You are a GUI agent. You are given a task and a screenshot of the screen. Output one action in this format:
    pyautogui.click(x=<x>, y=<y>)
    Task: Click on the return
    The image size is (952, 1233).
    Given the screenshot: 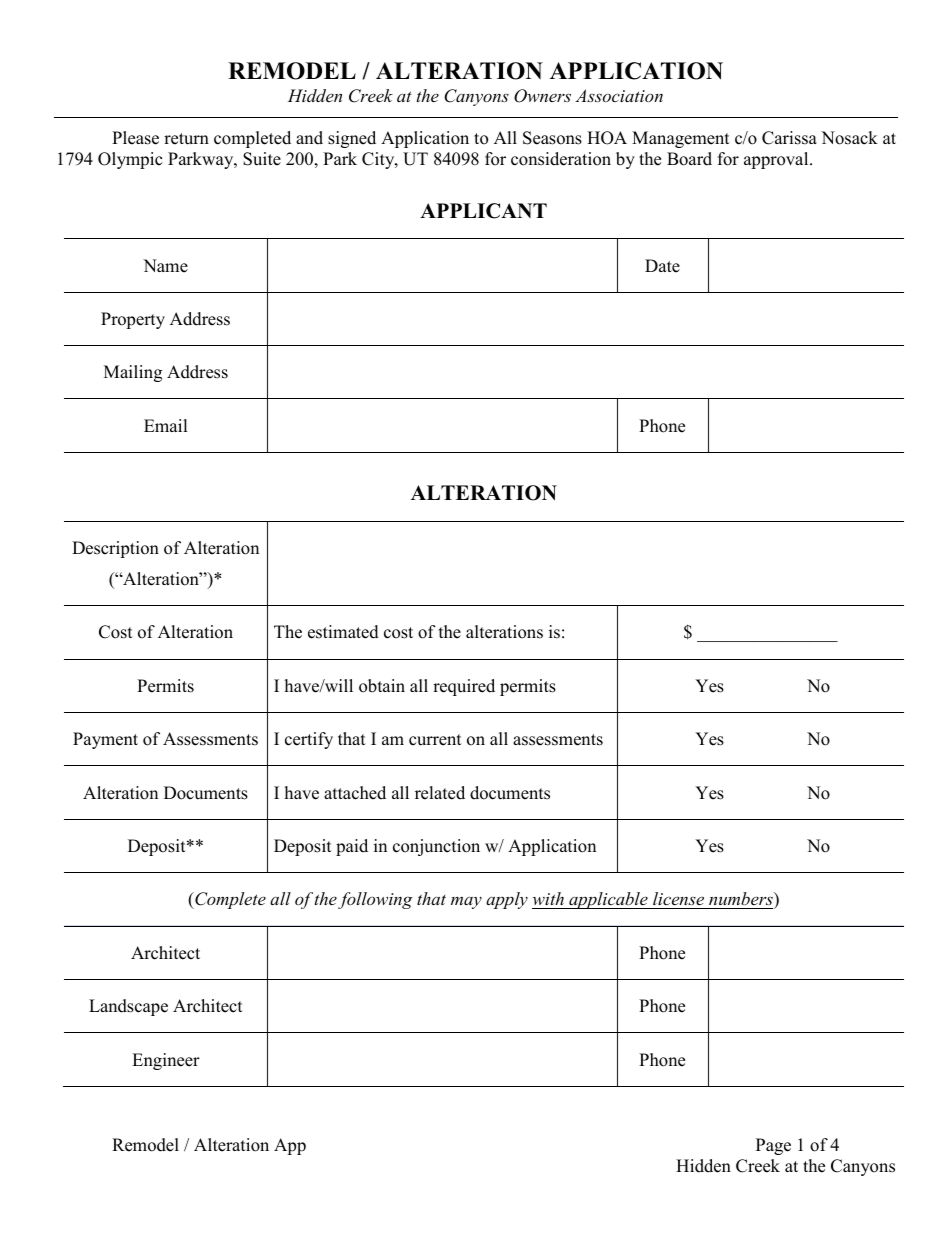 What is the action you would take?
    pyautogui.click(x=186, y=139)
